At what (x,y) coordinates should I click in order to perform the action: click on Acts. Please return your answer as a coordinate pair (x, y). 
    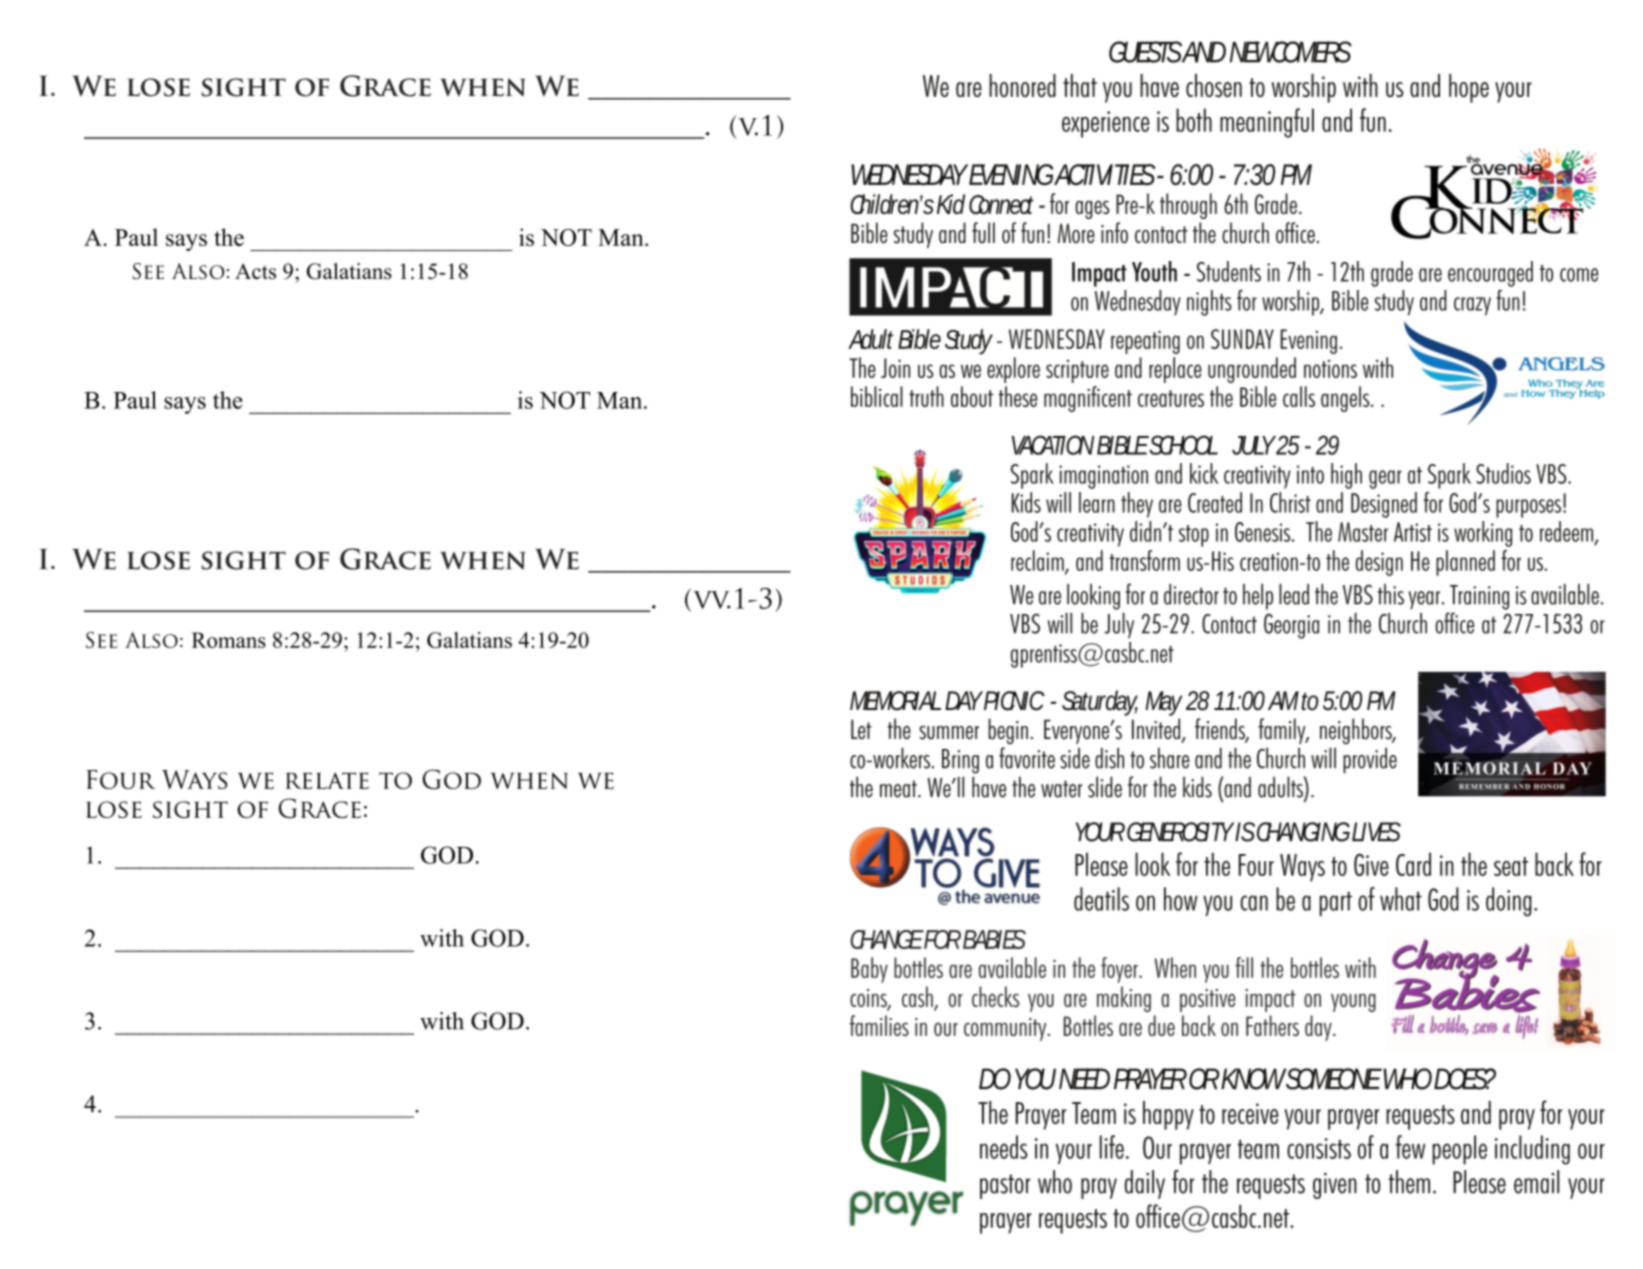
    Looking at the image, I should click on (255, 271).
